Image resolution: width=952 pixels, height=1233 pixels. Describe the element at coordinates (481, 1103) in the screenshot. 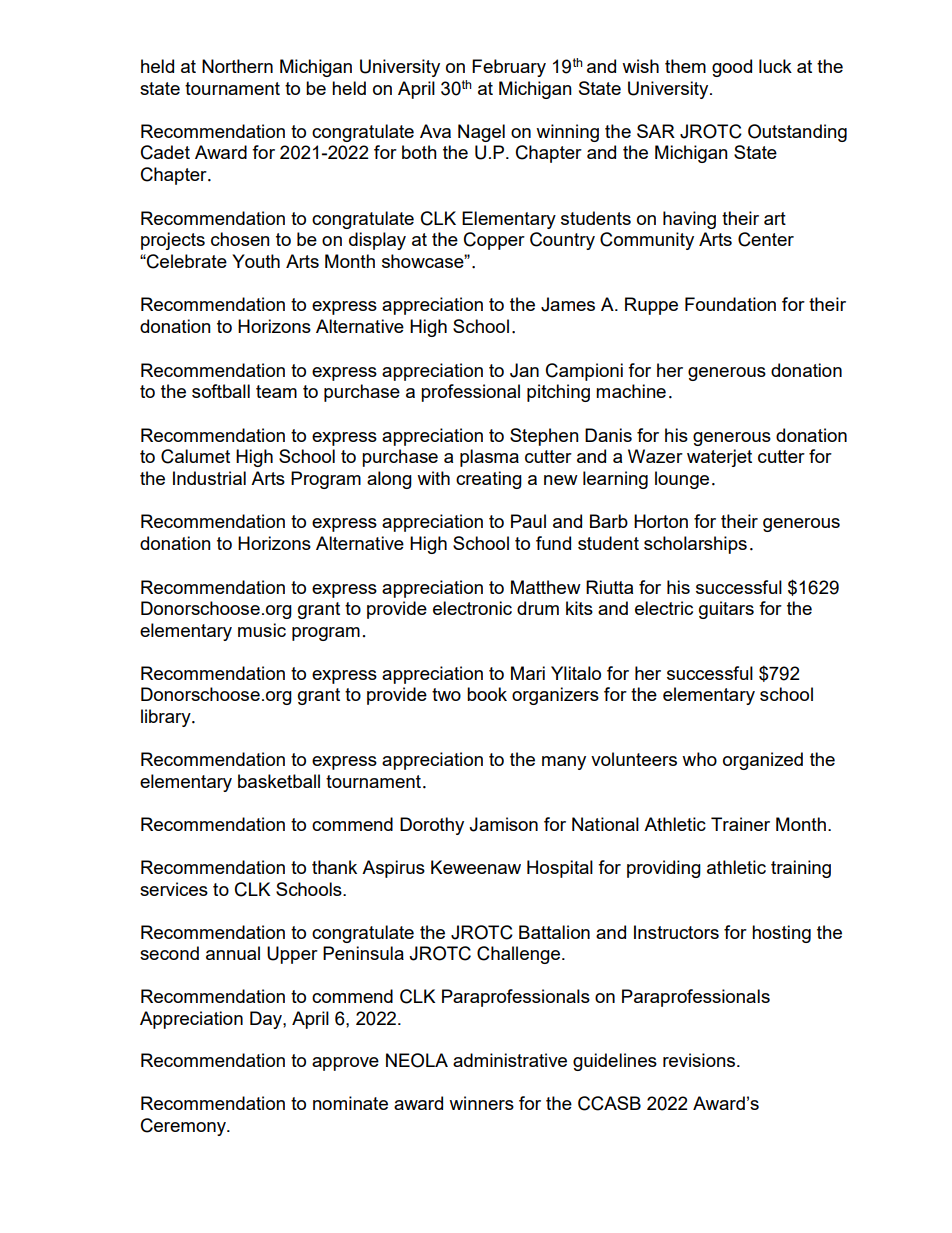

I see `winners` at that location.
